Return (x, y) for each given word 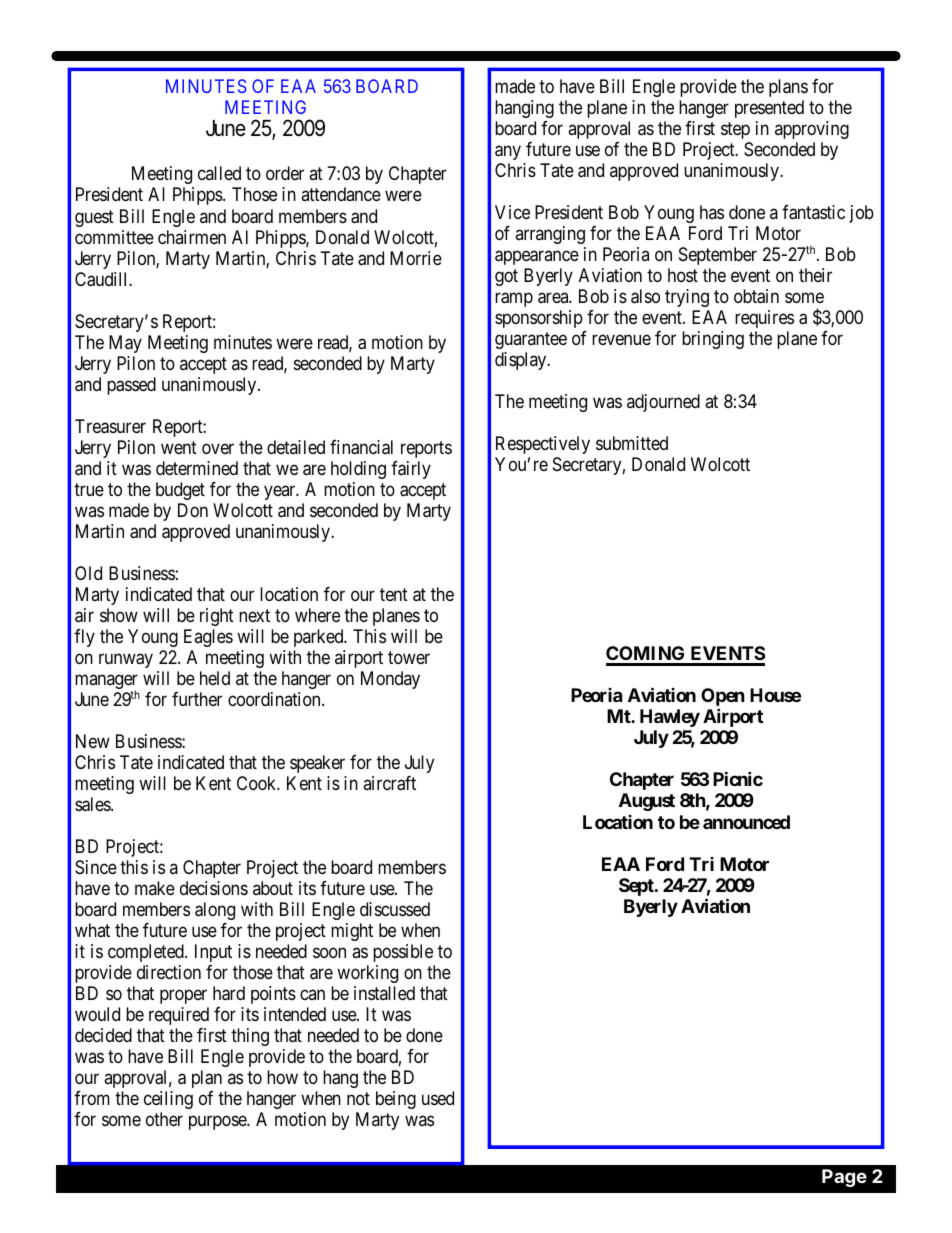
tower (409, 657)
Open (723, 698)
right (217, 617)
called (219, 173)
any (508, 152)
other (164, 1119)
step (735, 130)
